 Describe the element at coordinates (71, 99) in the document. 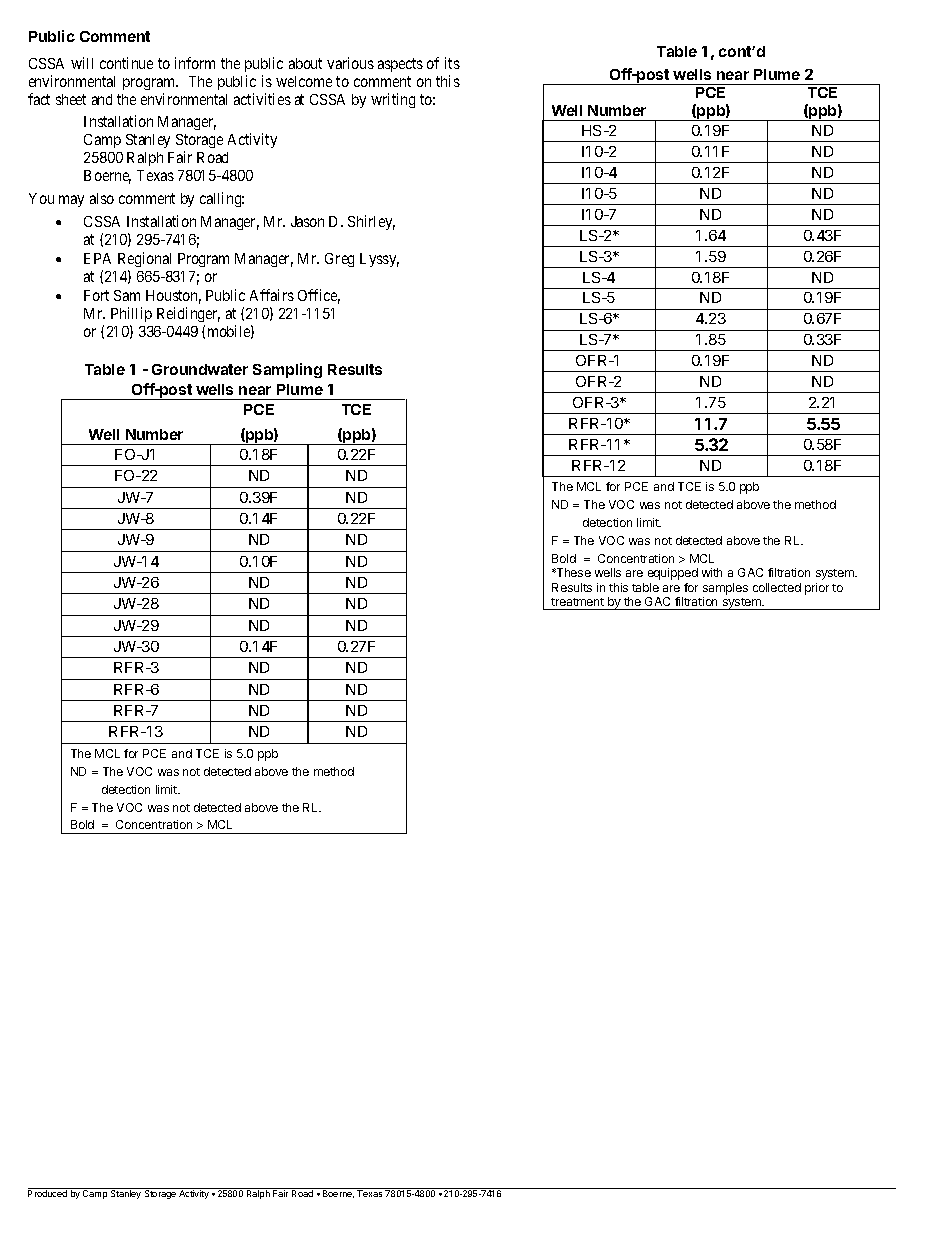

I see `sheet` at that location.
